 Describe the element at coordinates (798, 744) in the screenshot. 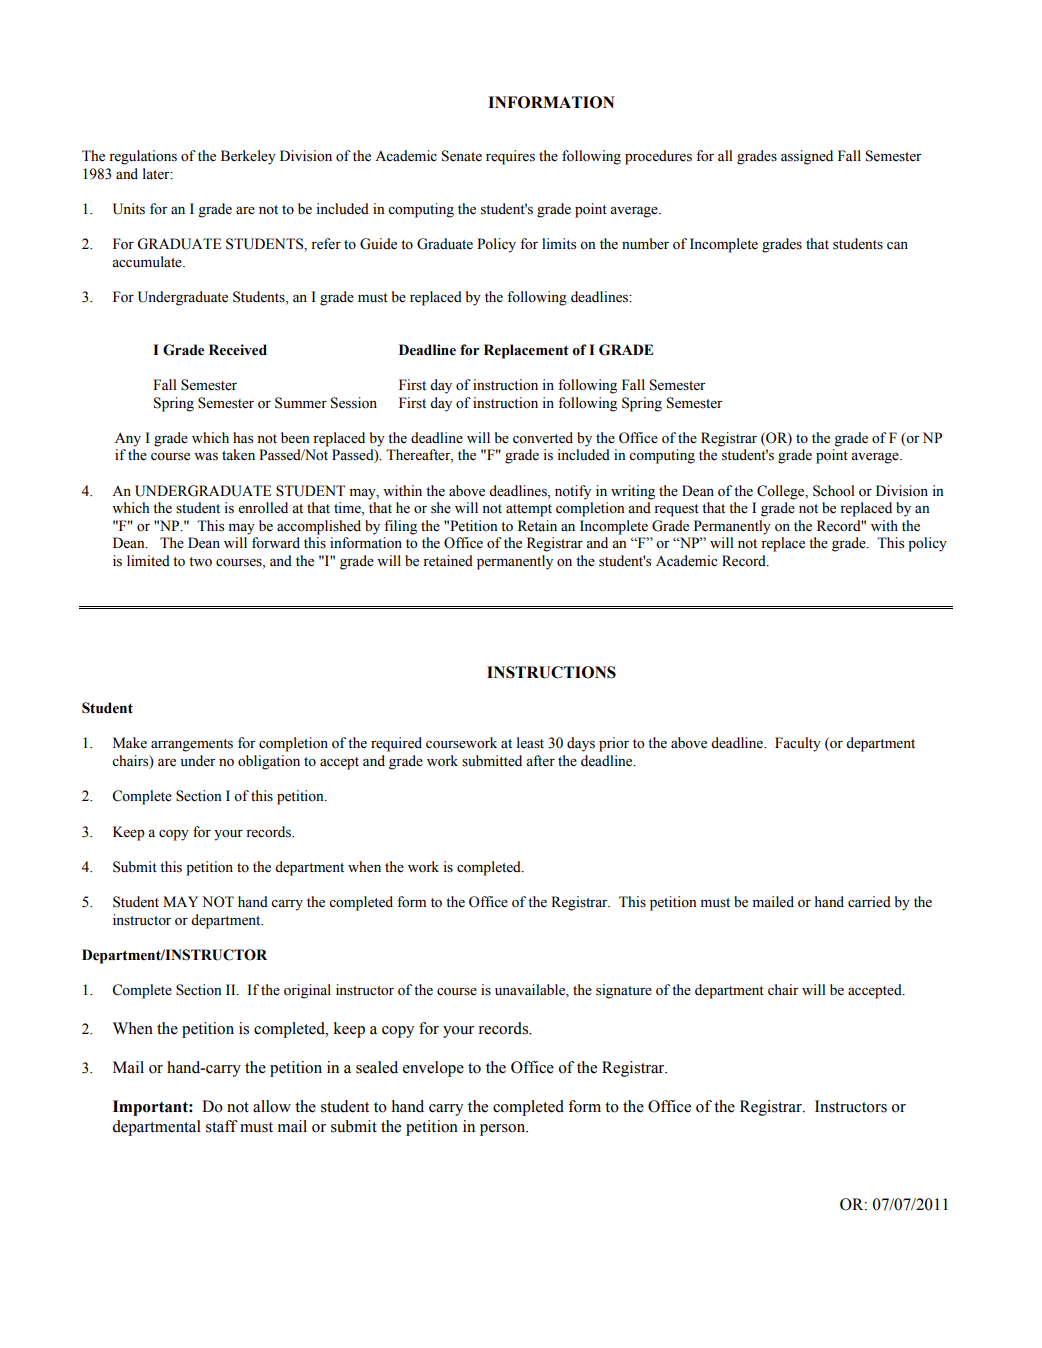

I see `Faculty` at that location.
